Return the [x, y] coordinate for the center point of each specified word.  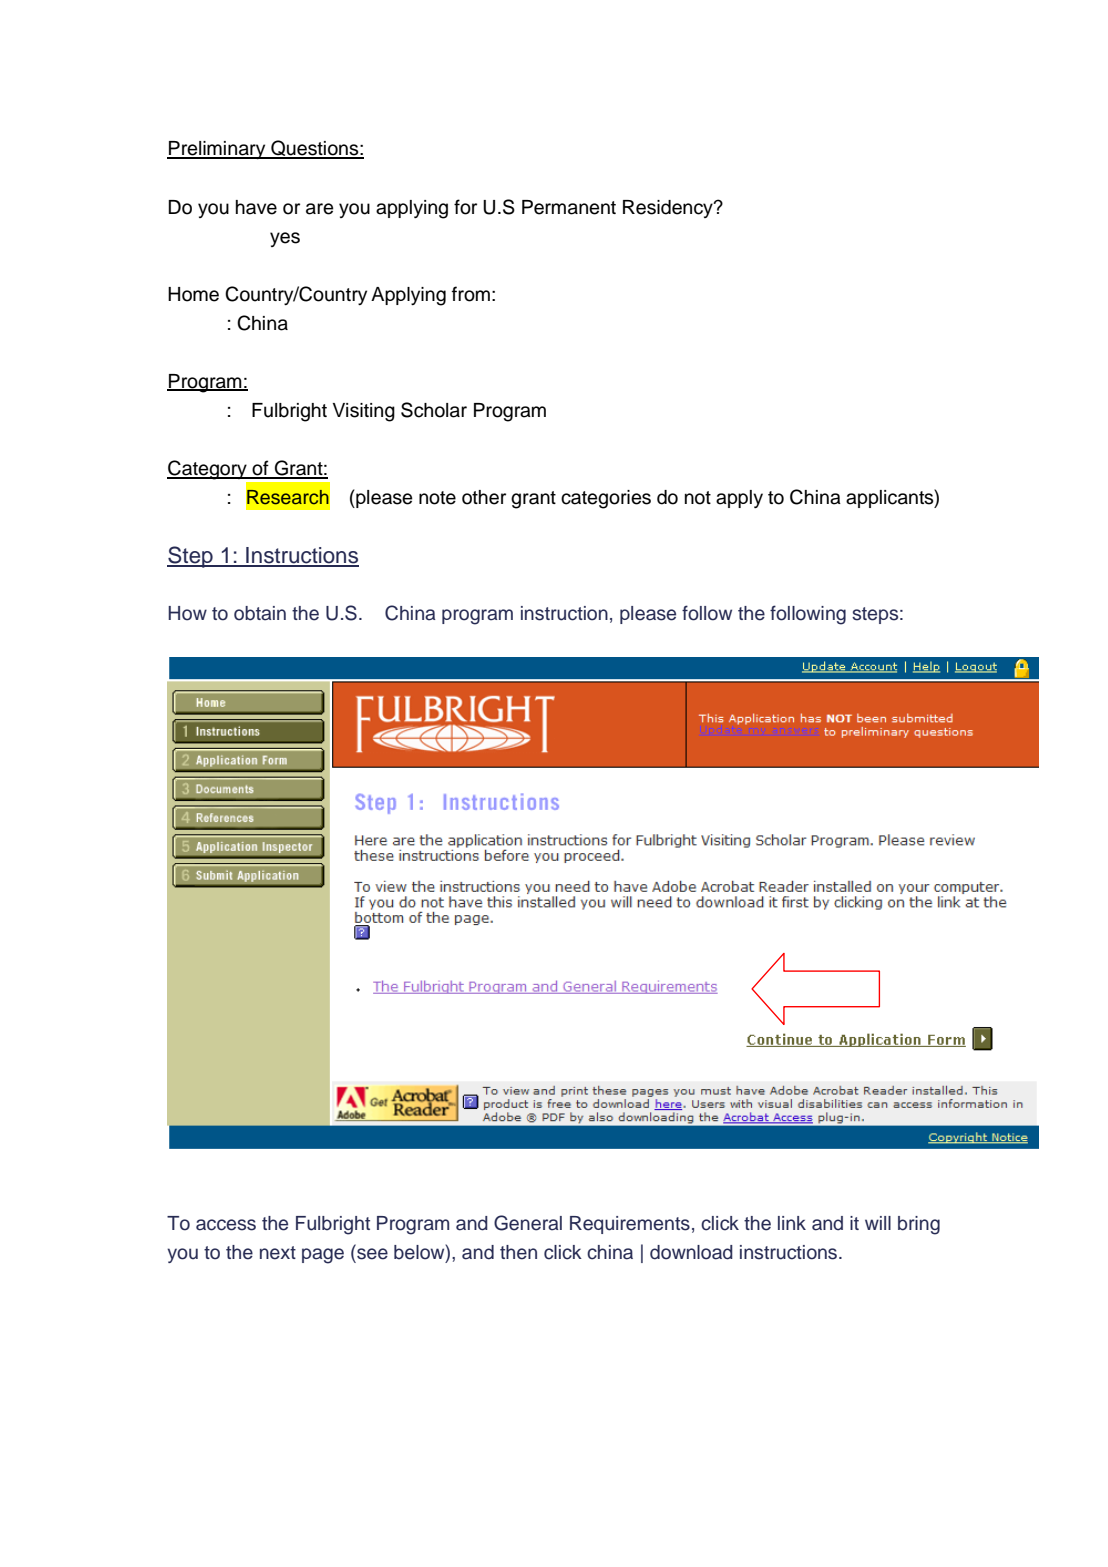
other [484, 497]
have [256, 207]
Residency [669, 209]
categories [606, 499]
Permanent [569, 207]
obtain [260, 613]
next [278, 1253]
